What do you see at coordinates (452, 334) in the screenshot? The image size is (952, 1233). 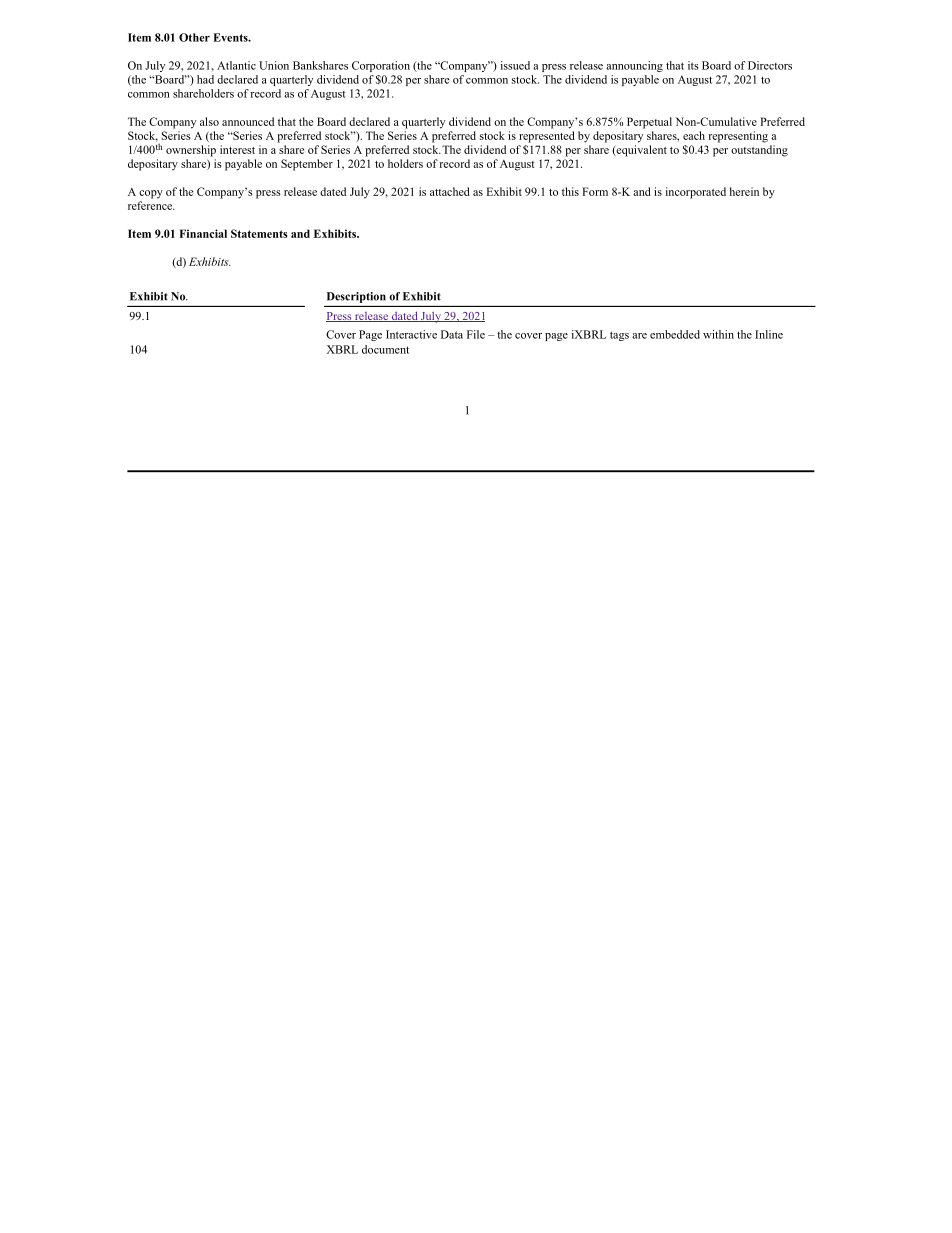 I see `Data` at bounding box center [452, 334].
